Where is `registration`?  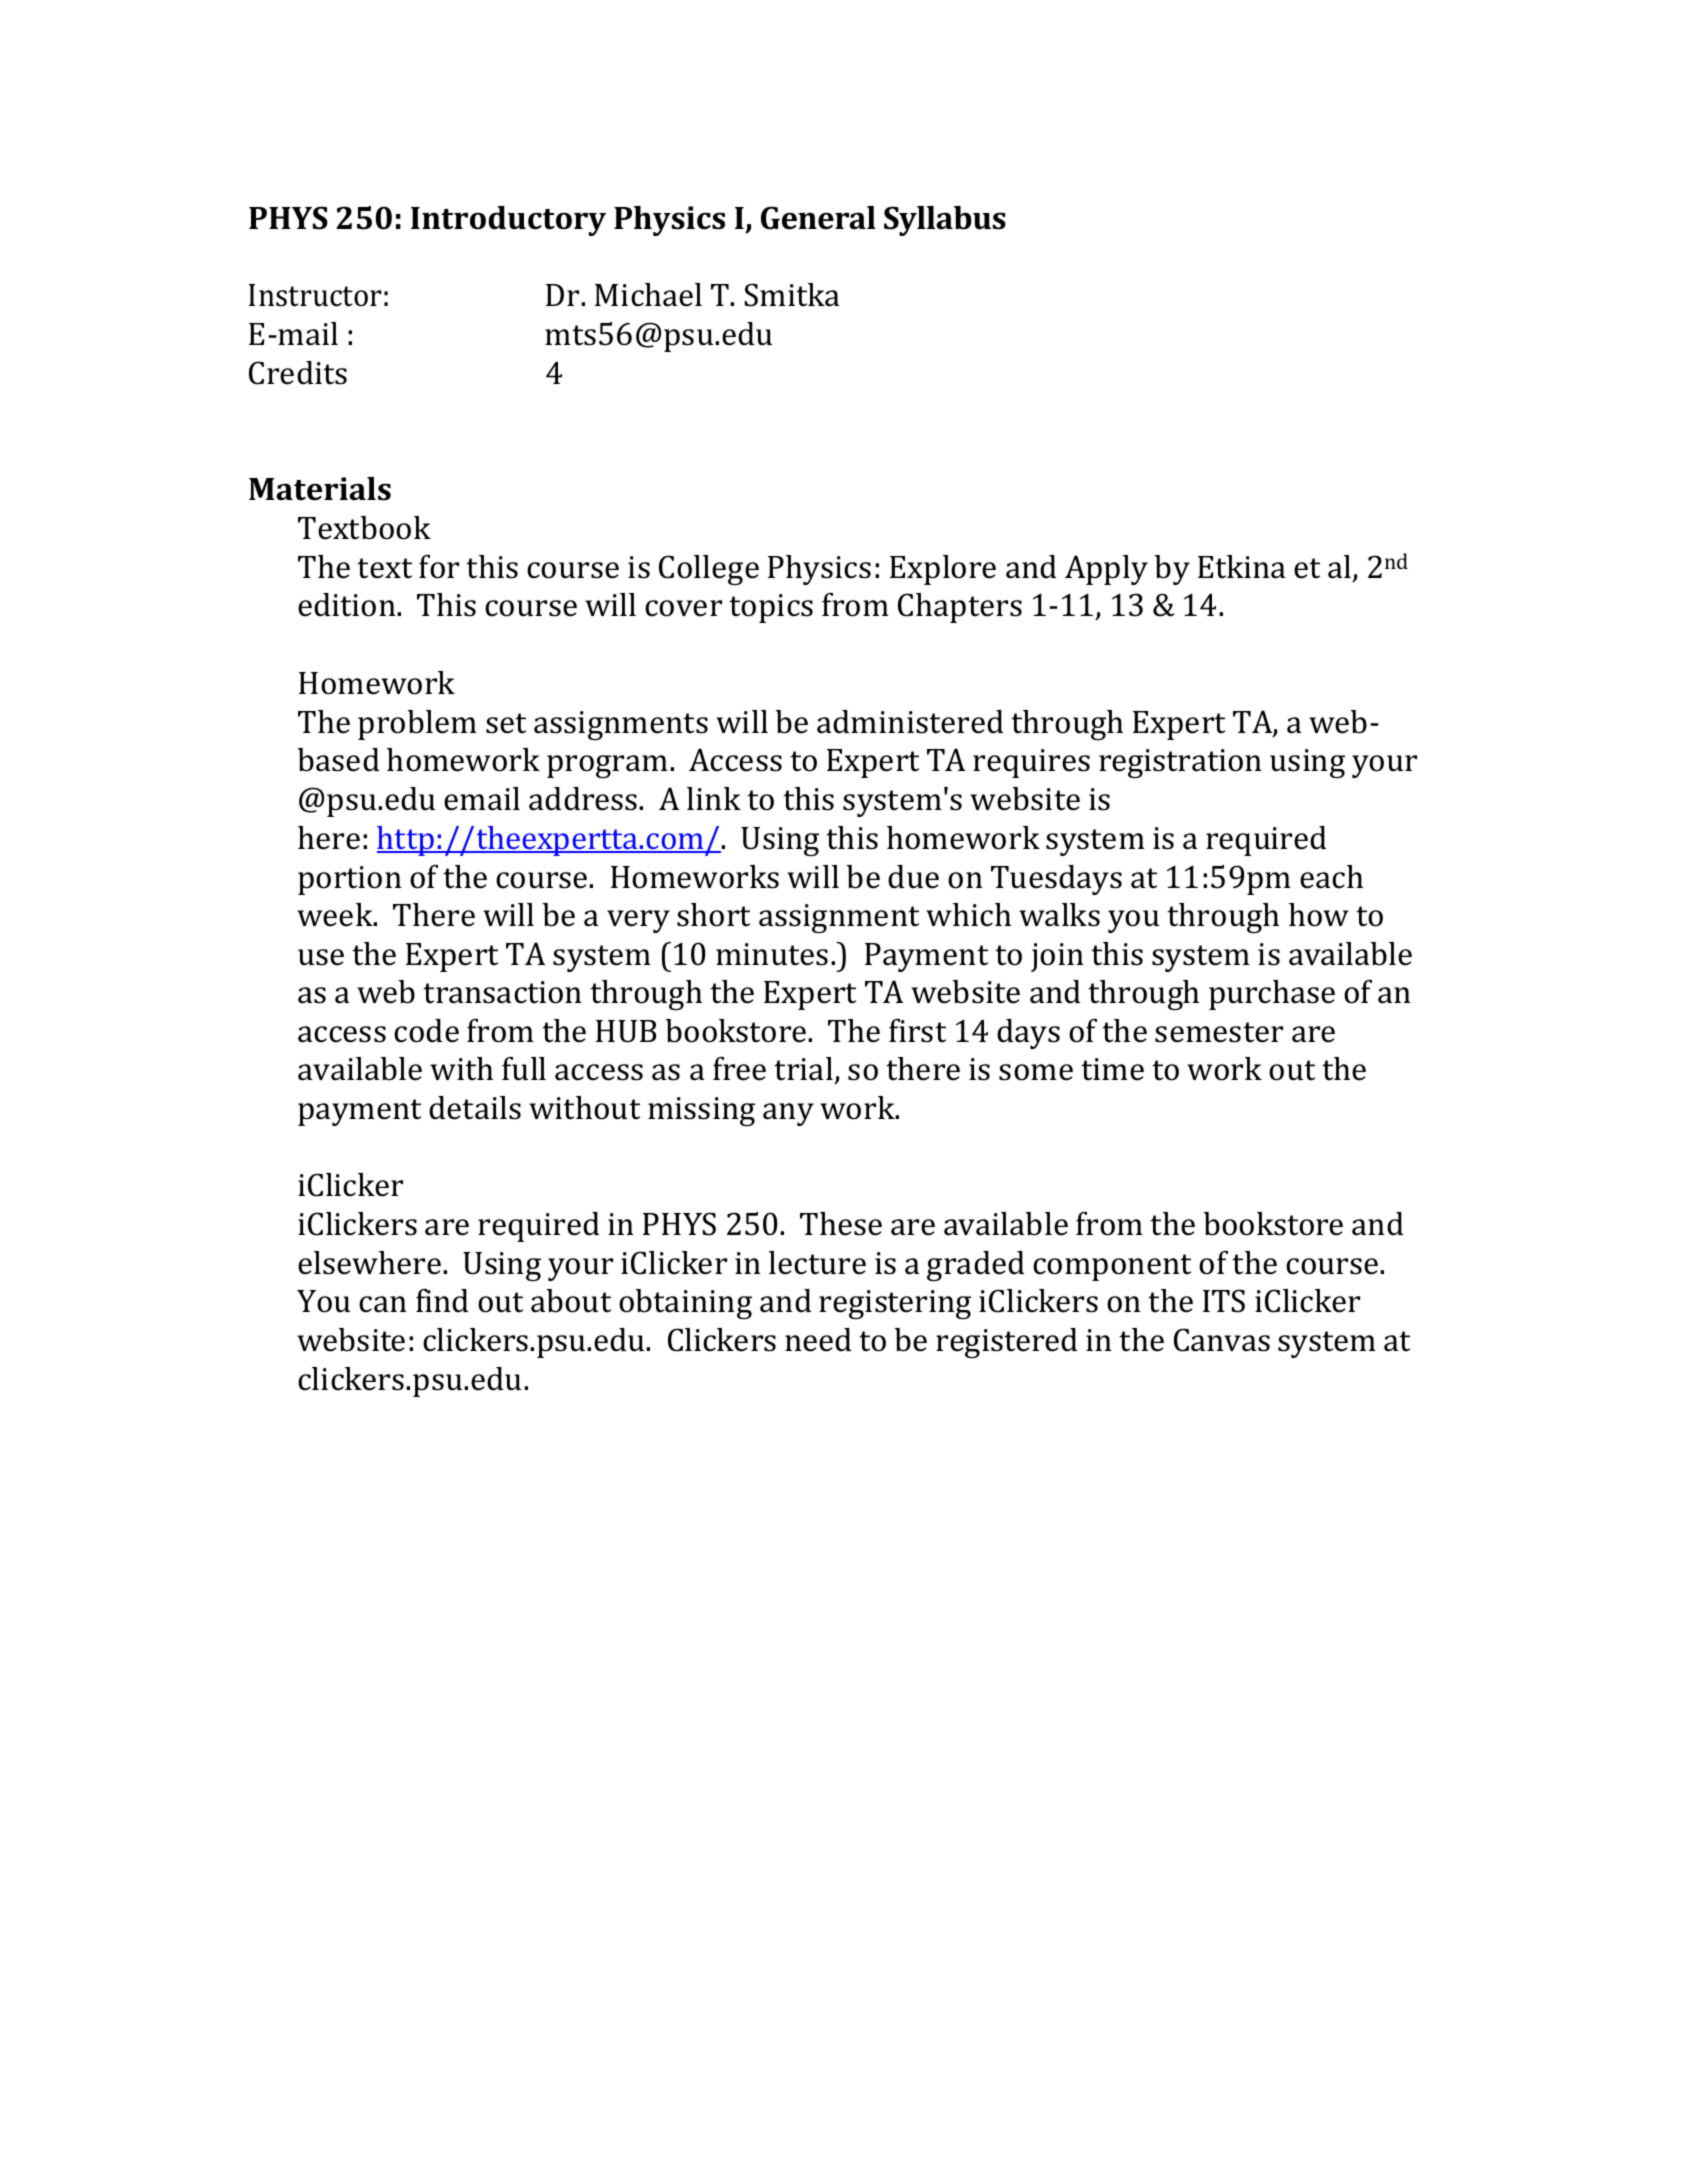 registration is located at coordinates (1180, 764).
